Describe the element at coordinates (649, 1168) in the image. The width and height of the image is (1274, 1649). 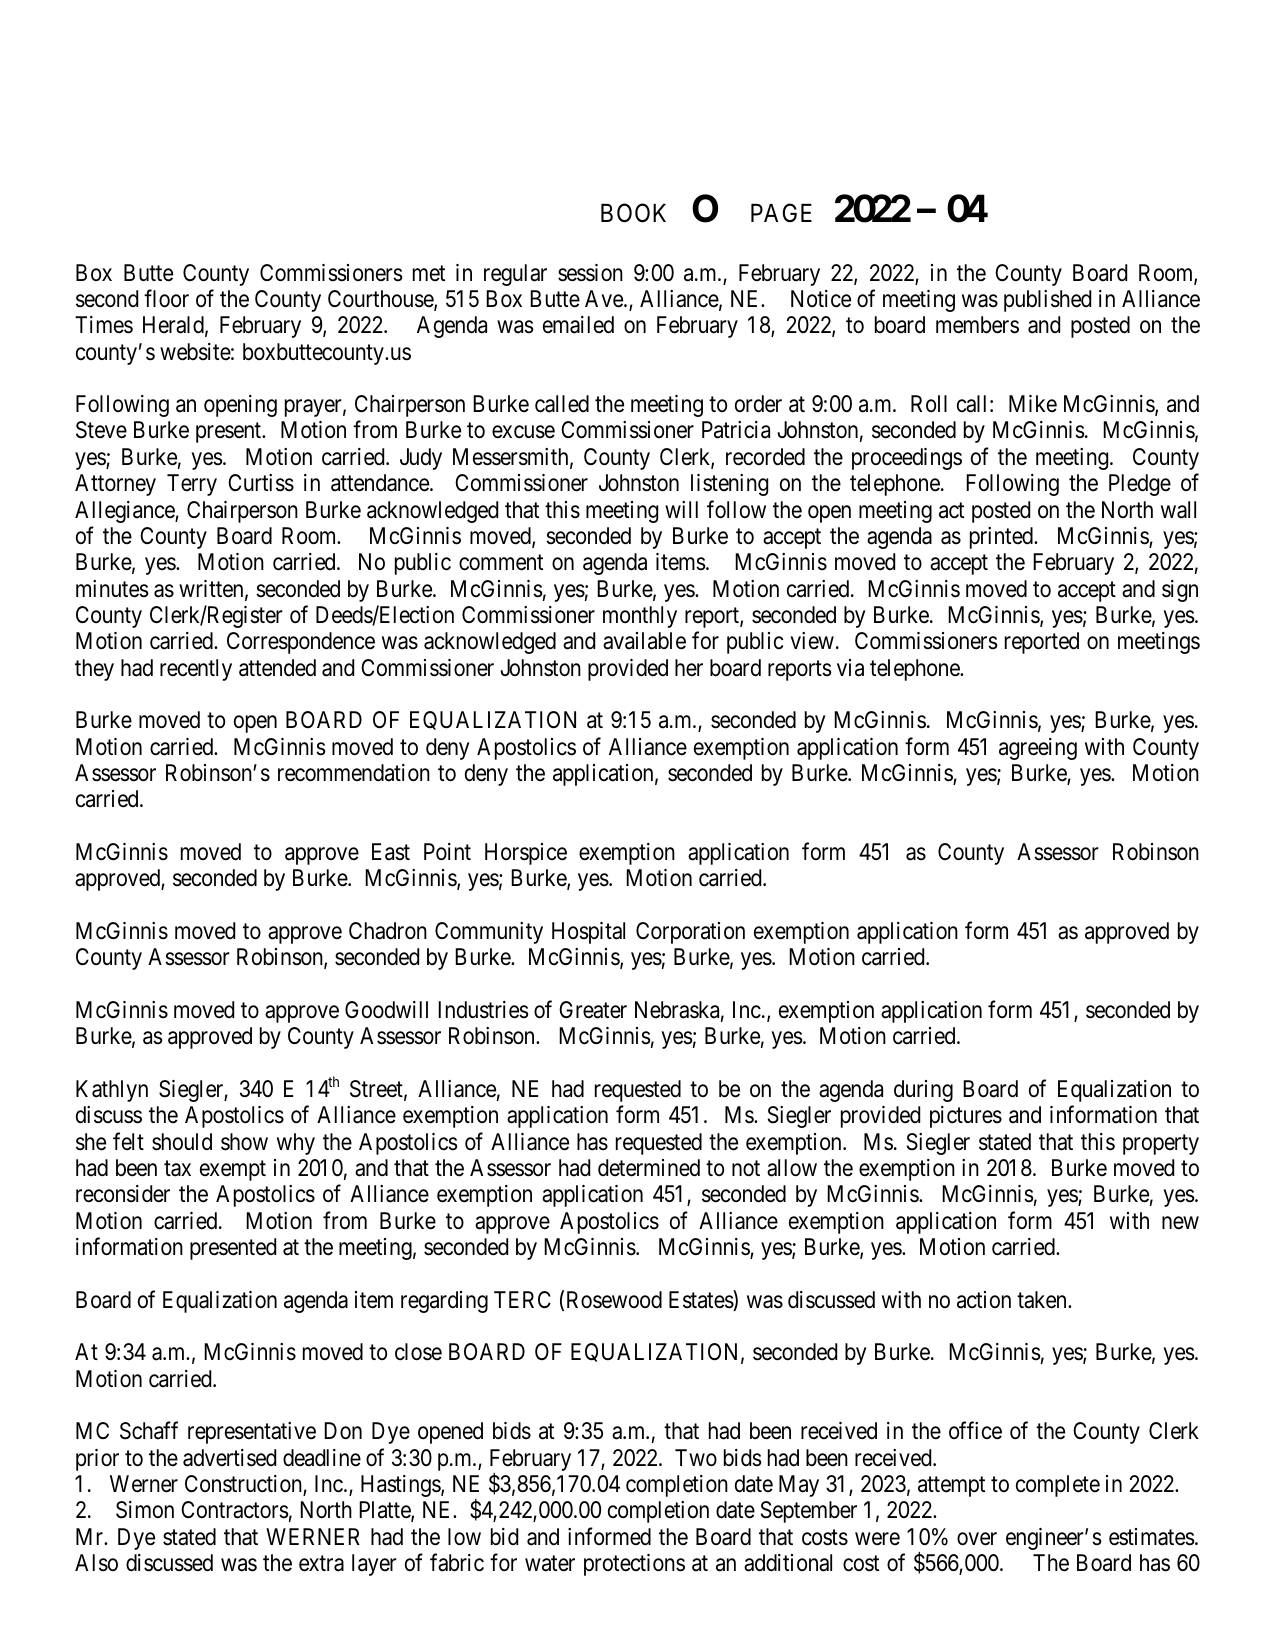
I see `determined` at that location.
